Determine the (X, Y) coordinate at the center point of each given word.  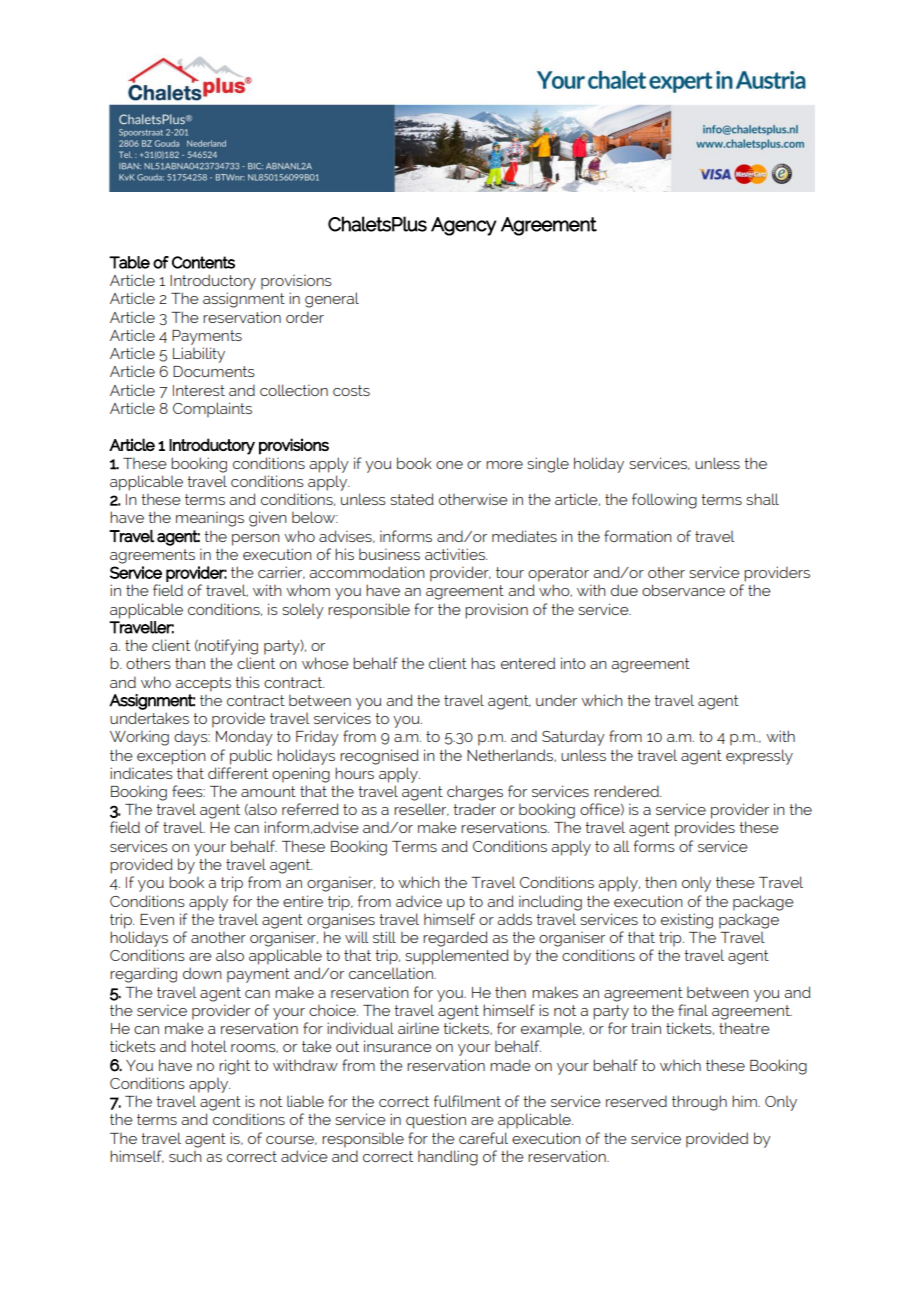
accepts (203, 684)
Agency (464, 226)
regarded (455, 939)
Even (157, 919)
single (548, 465)
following (664, 501)
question (436, 1121)
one (449, 465)
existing (687, 921)
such (185, 1156)
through (699, 1103)
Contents (203, 262)
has (483, 663)
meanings (210, 519)
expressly (759, 757)
